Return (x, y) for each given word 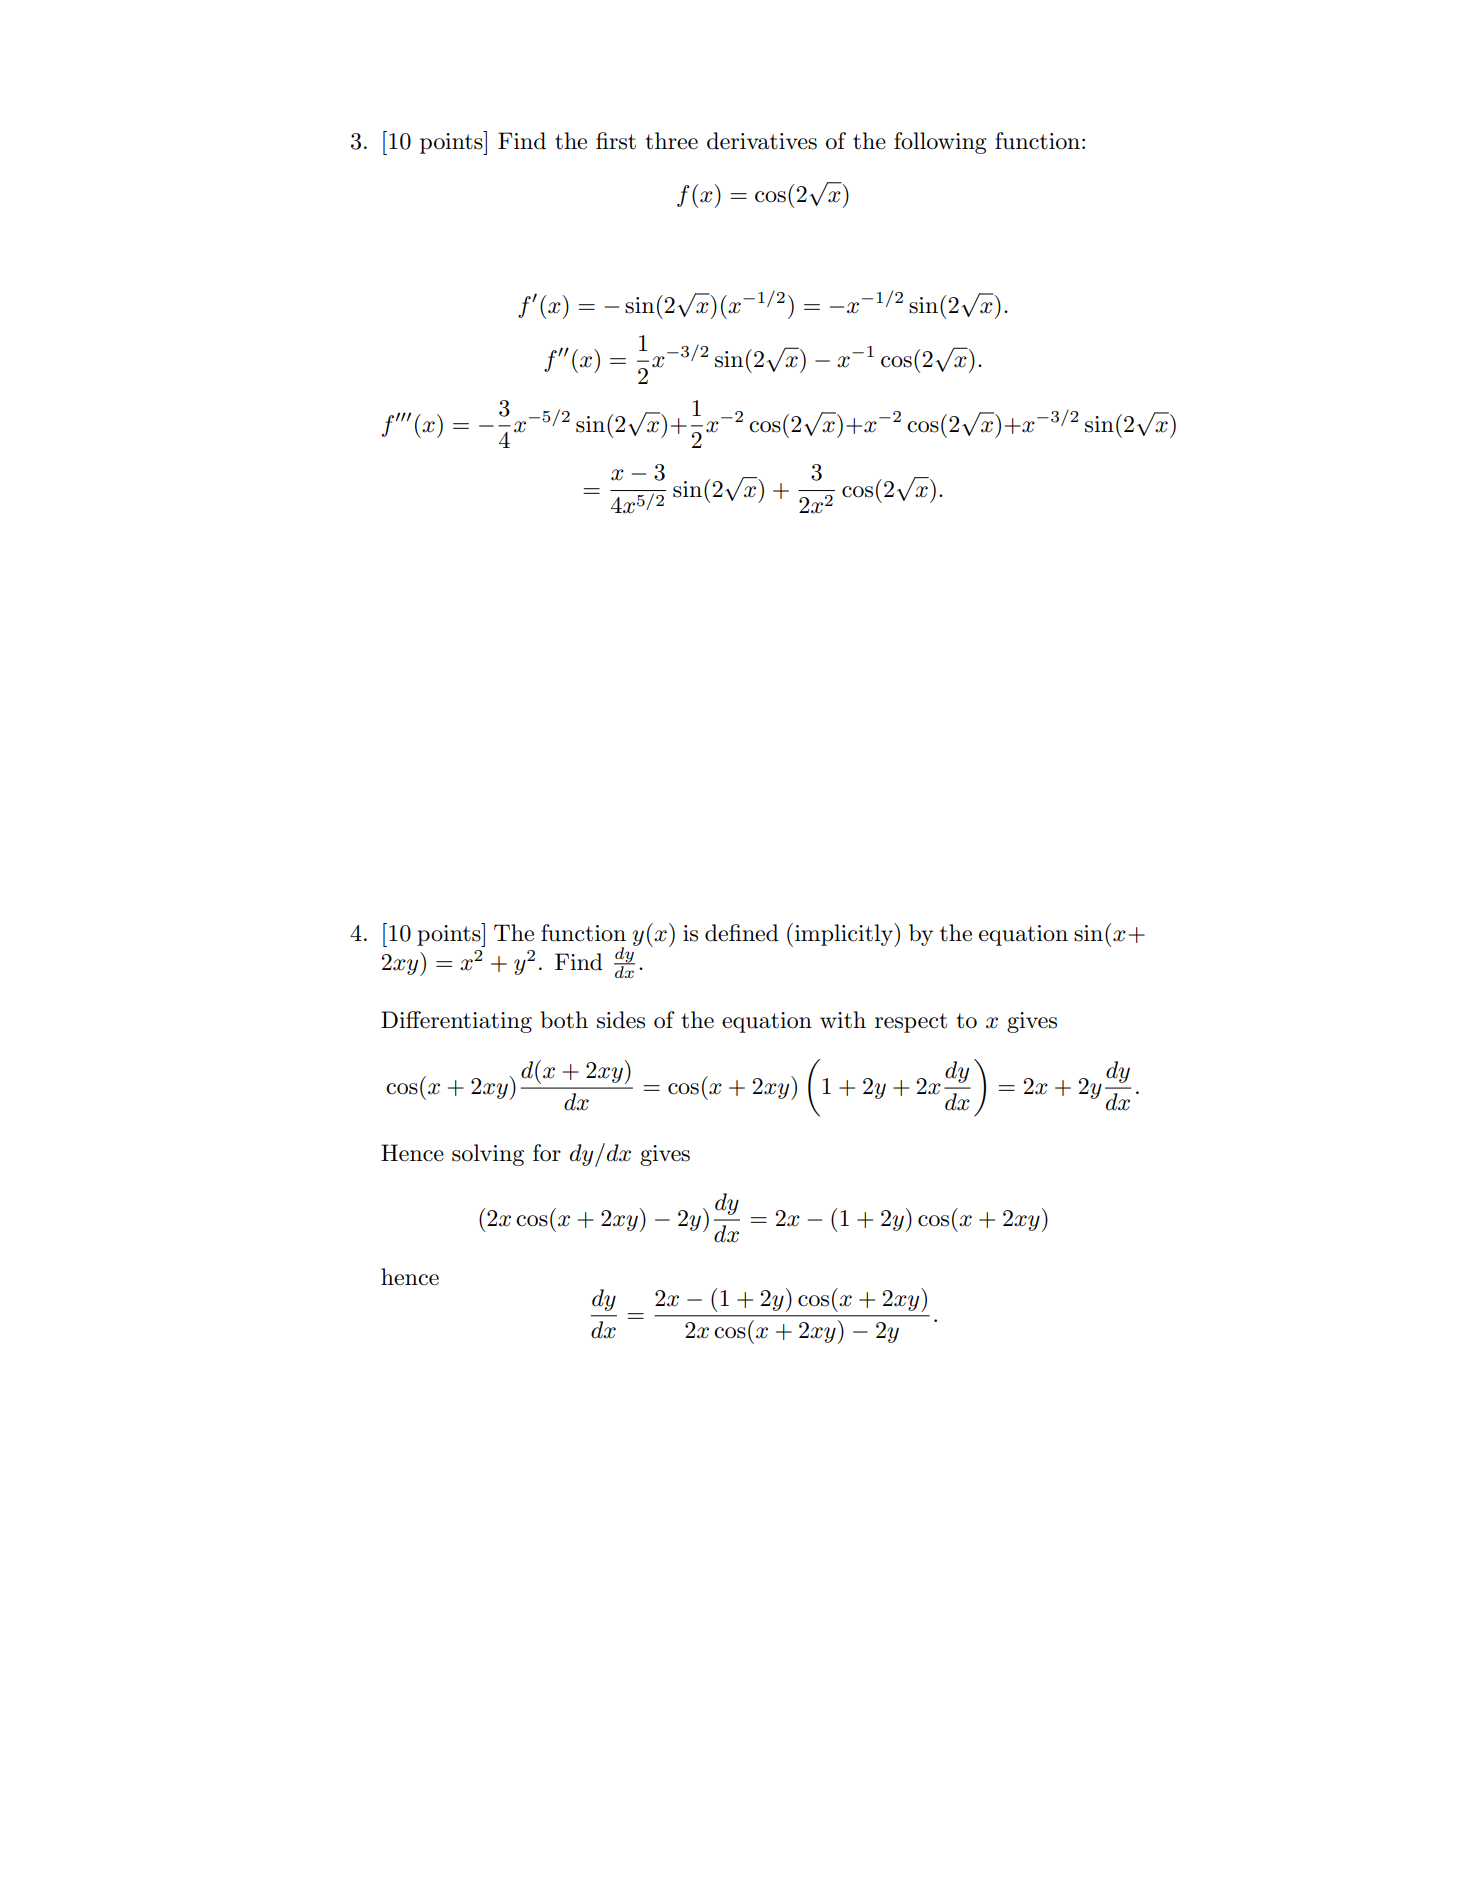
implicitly (845, 935)
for (547, 1153)
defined (742, 933)
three (671, 141)
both (564, 1020)
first (616, 141)
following (940, 143)
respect (911, 1023)
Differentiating (456, 1022)
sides (621, 1020)
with (843, 1020)
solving (488, 1155)
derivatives (762, 141)
